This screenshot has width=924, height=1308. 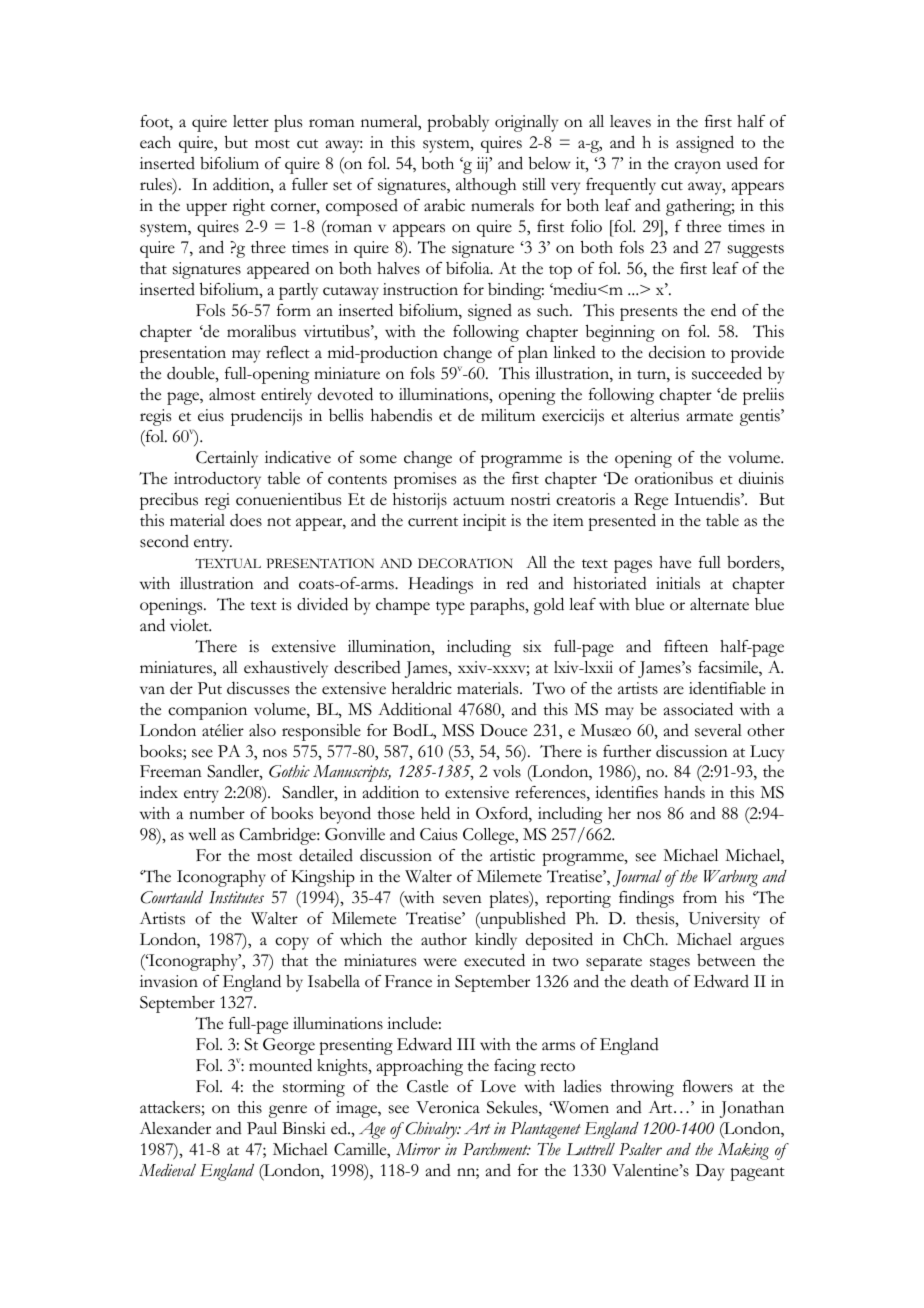 What do you see at coordinates (262, 1128) in the screenshot?
I see `Paul` at bounding box center [262, 1128].
